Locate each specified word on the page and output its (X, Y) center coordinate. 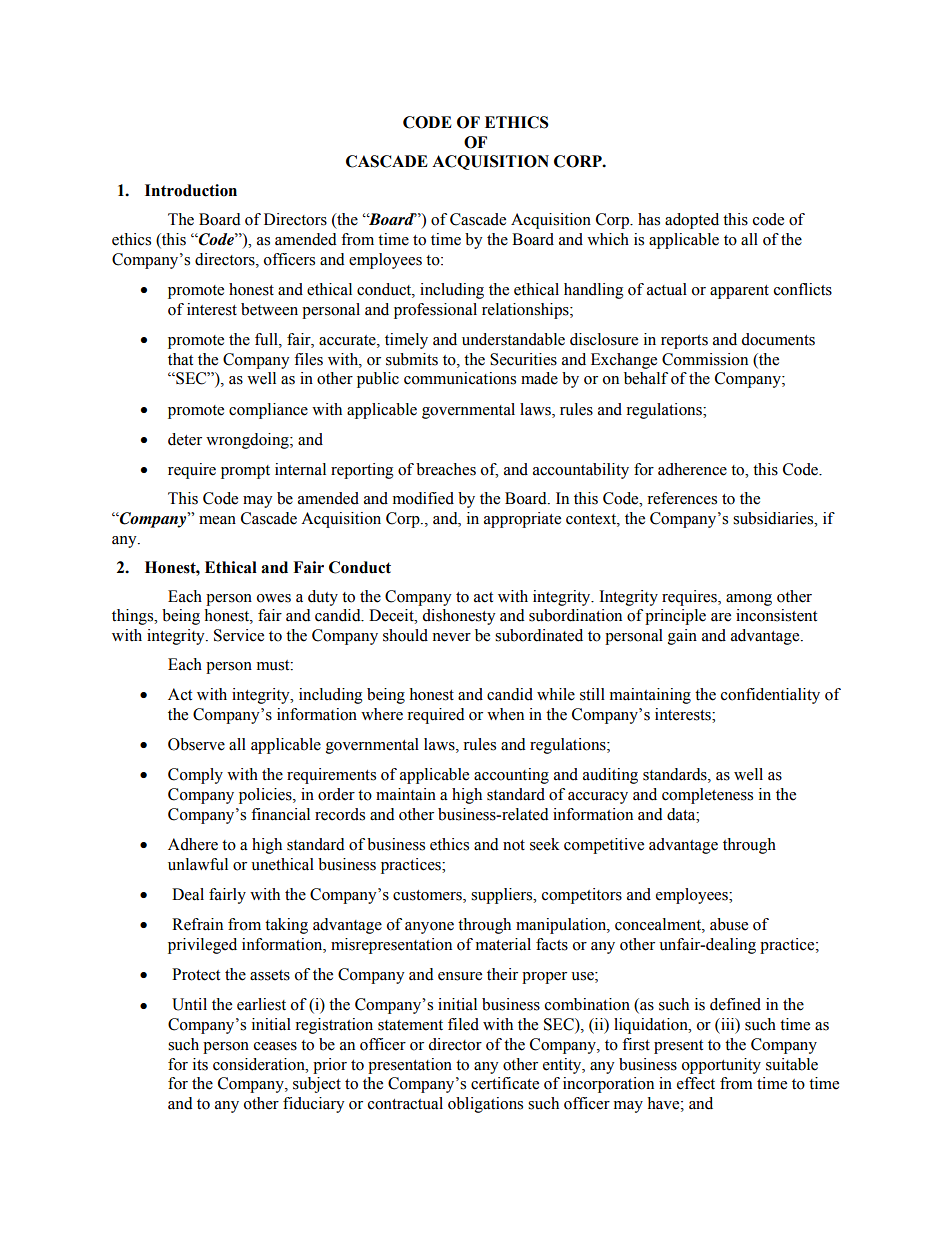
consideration (260, 1064)
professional (435, 311)
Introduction (191, 190)
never (451, 637)
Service (239, 635)
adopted (692, 221)
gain (682, 637)
